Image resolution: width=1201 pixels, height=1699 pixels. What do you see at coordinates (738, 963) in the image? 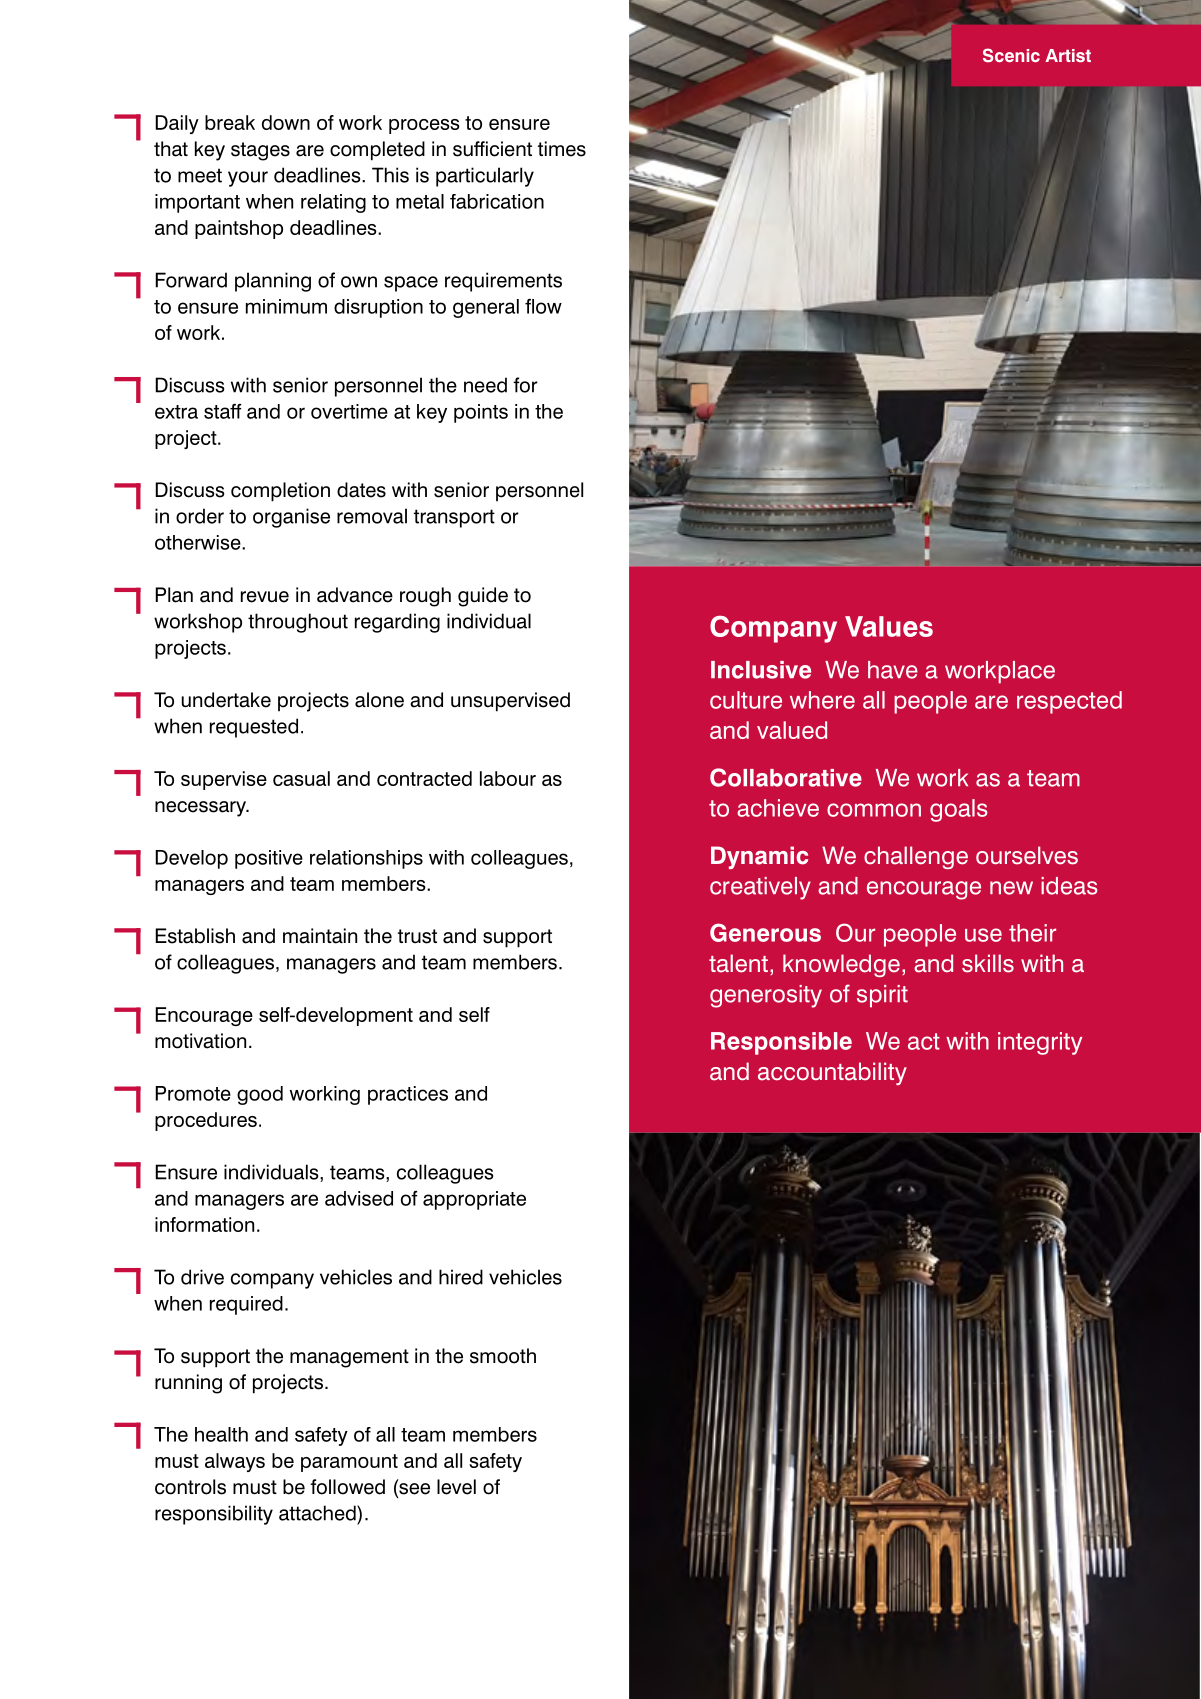
I see `talent` at bounding box center [738, 963].
